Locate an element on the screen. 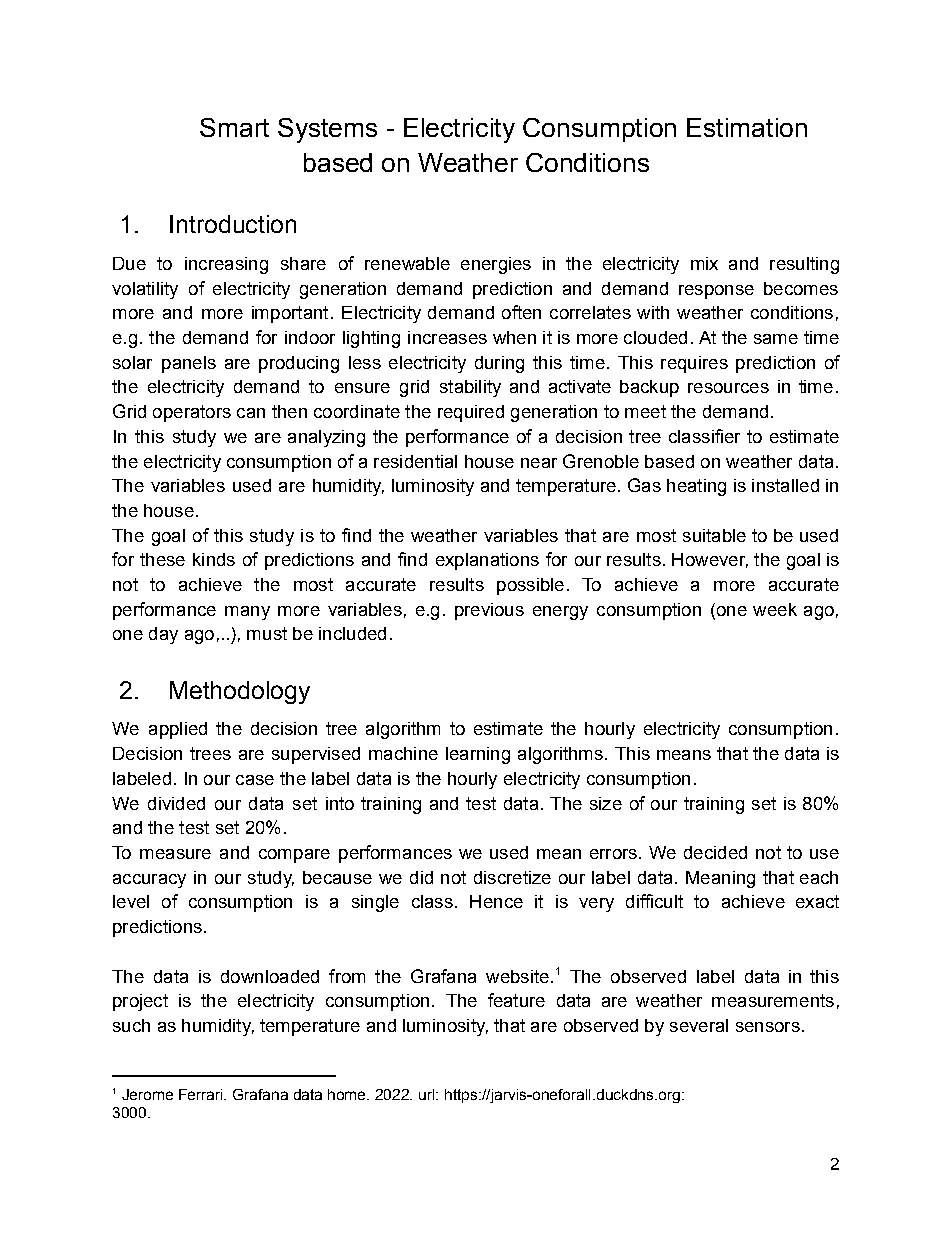 This screenshot has height=1233, width=952. feature is located at coordinates (516, 1000).
